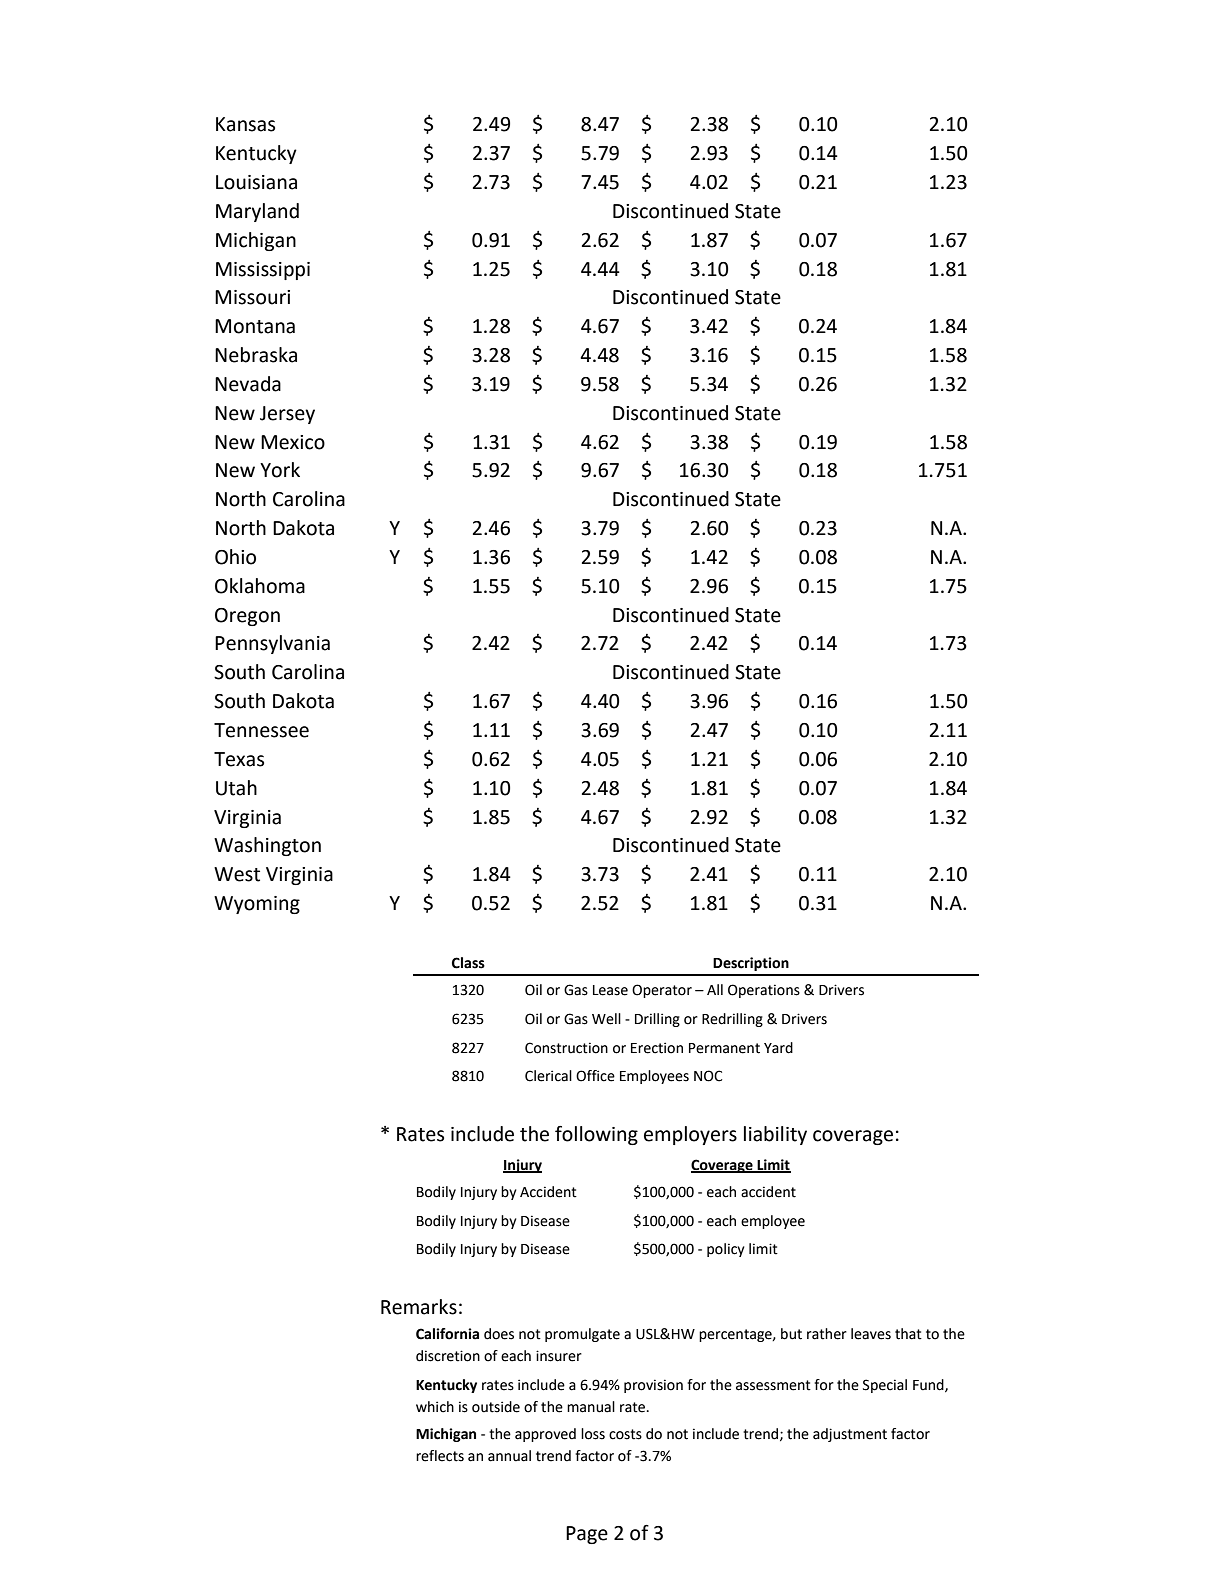 This image has height=1593, width=1231. I want to click on Pennsylvania, so click(272, 644).
